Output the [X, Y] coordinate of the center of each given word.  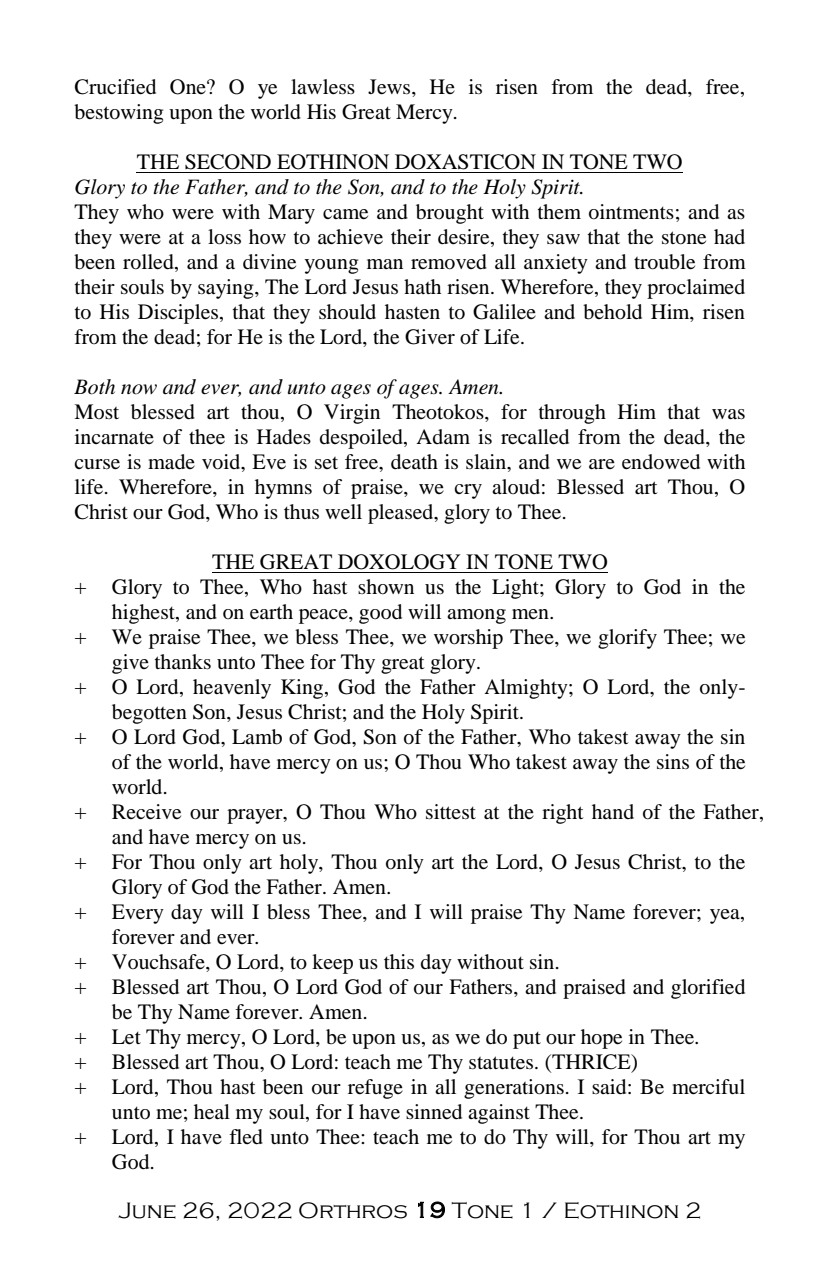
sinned [434, 1112]
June [147, 1210]
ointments [631, 212]
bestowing [118, 114]
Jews [390, 88]
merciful [708, 1087]
